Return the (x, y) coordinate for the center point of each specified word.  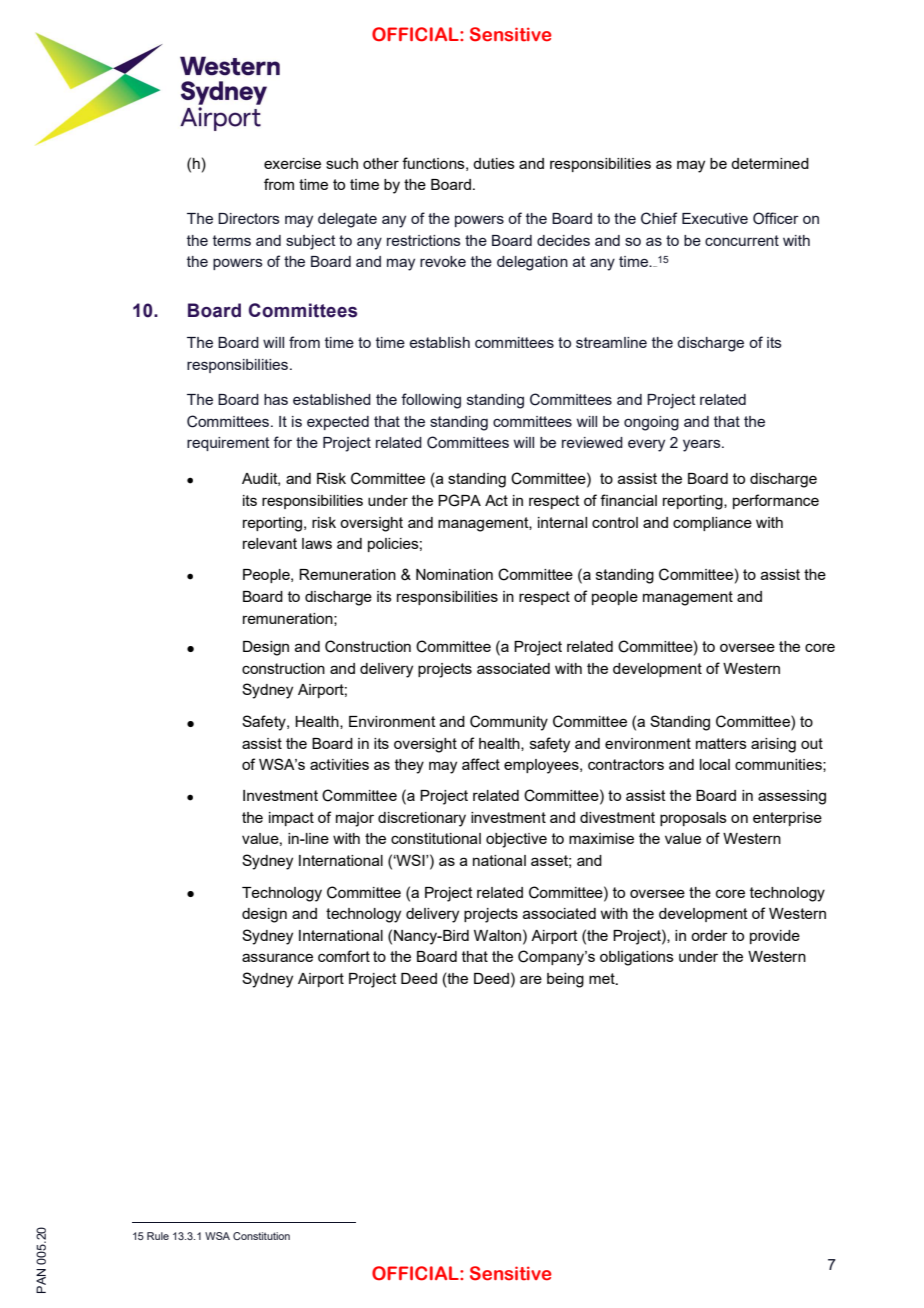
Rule (158, 1236)
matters (721, 743)
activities (339, 764)
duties (494, 163)
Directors (249, 218)
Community (509, 723)
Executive (715, 218)
